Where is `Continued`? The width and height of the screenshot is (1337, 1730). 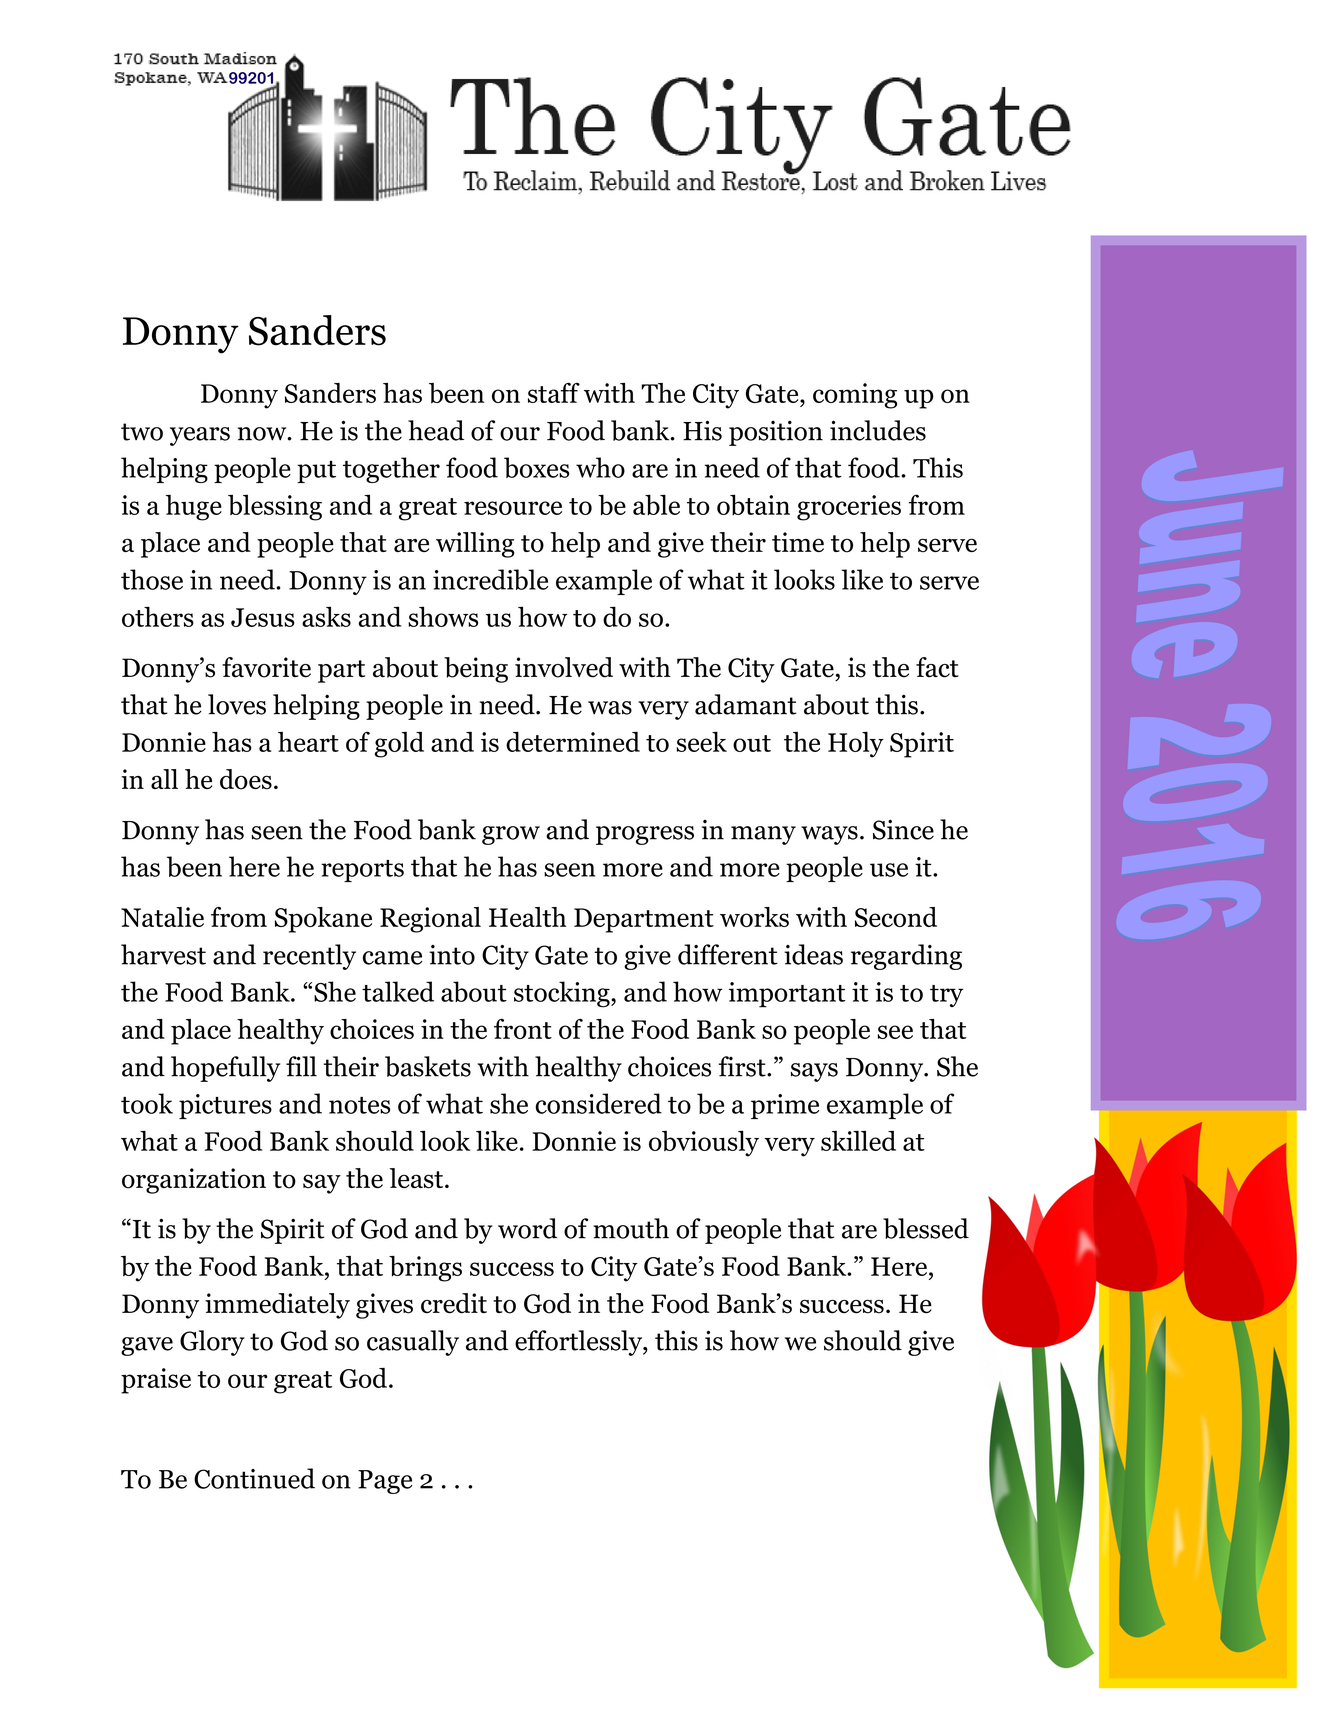 Continued is located at coordinates (254, 1478).
